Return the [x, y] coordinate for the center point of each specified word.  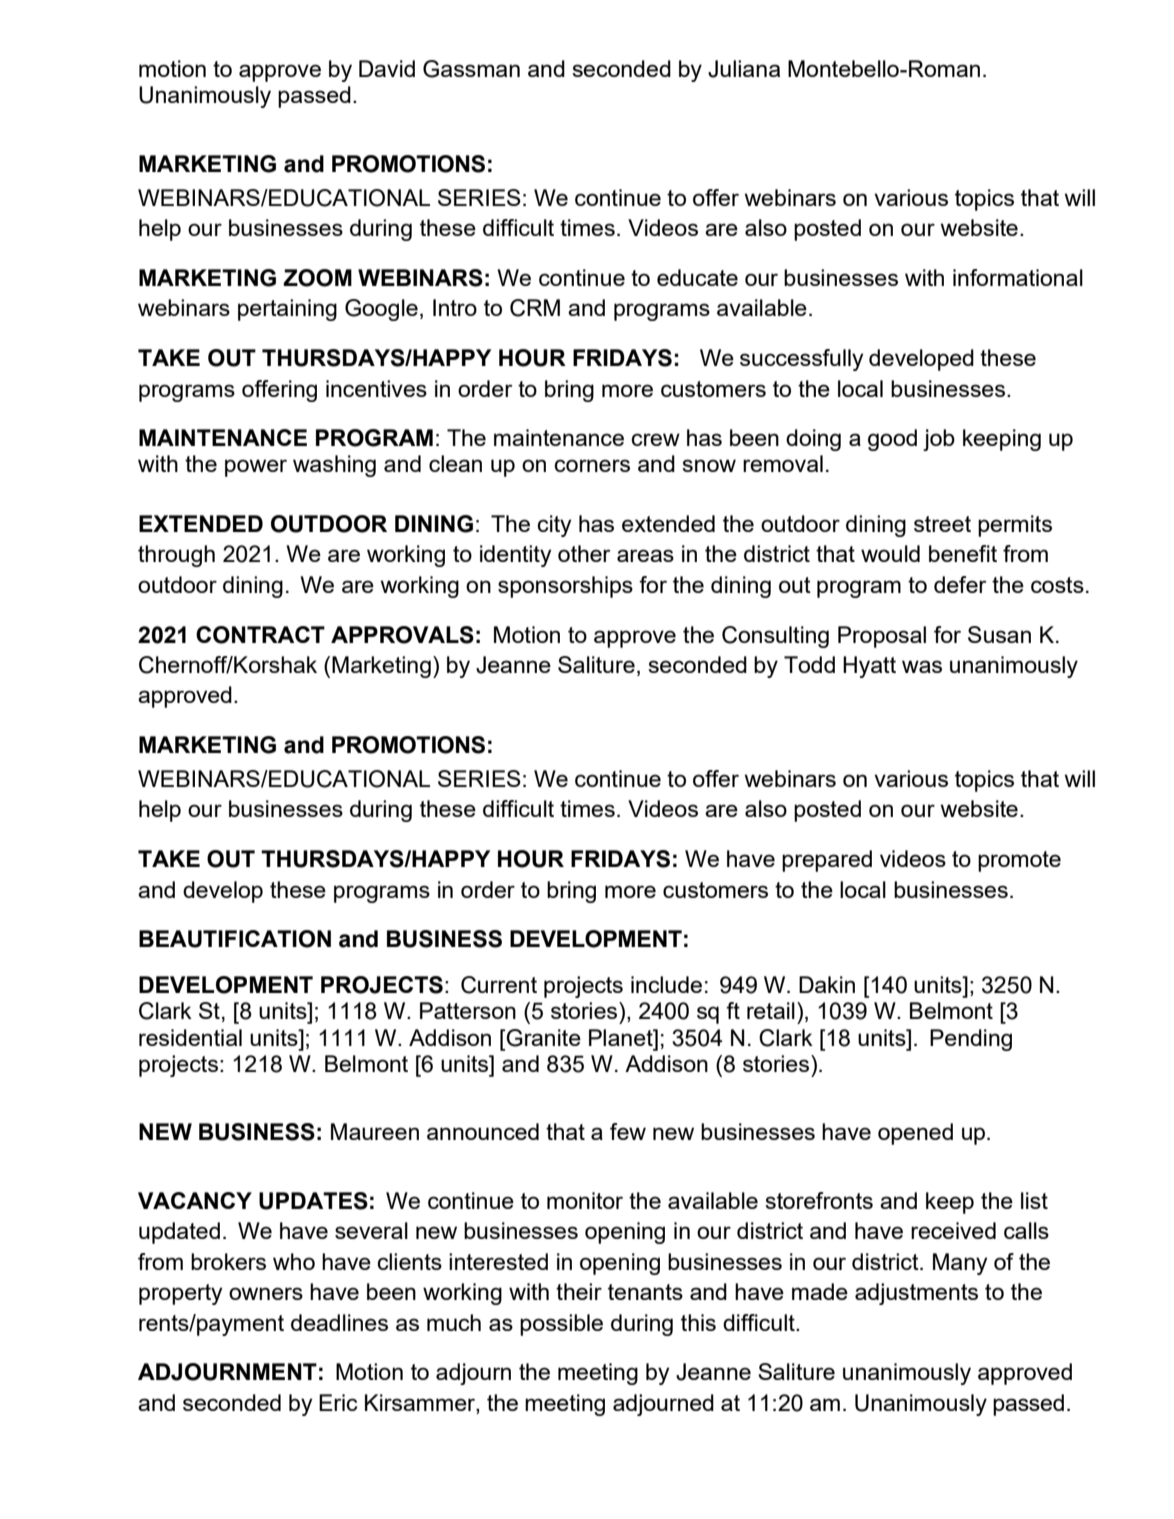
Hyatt [869, 667]
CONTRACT [260, 635]
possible [561, 1325]
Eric [338, 1402]
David [387, 68]
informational [1018, 277]
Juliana [744, 69]
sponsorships [565, 587]
